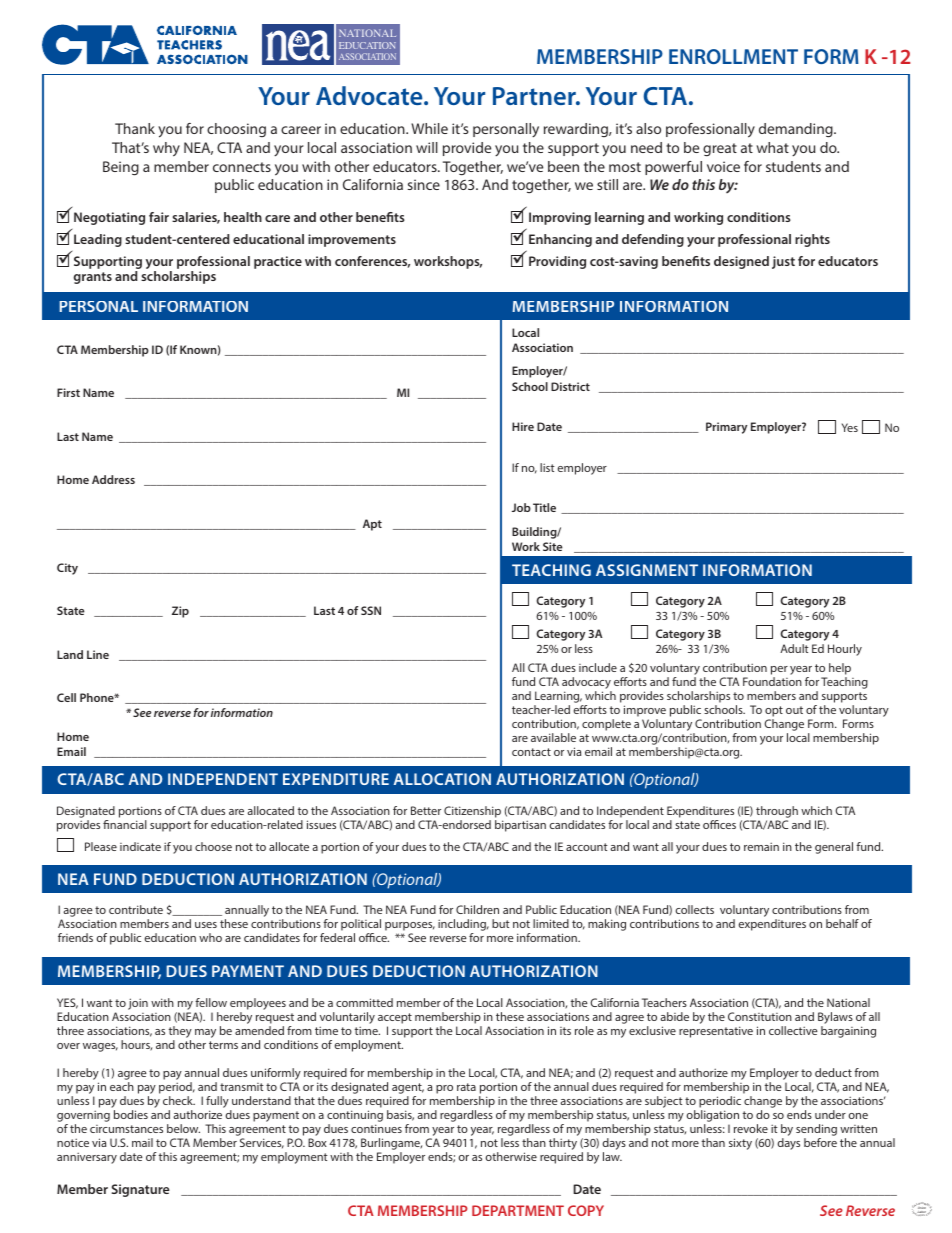  What do you see at coordinates (477, 909) in the screenshot?
I see `Children` at bounding box center [477, 909].
